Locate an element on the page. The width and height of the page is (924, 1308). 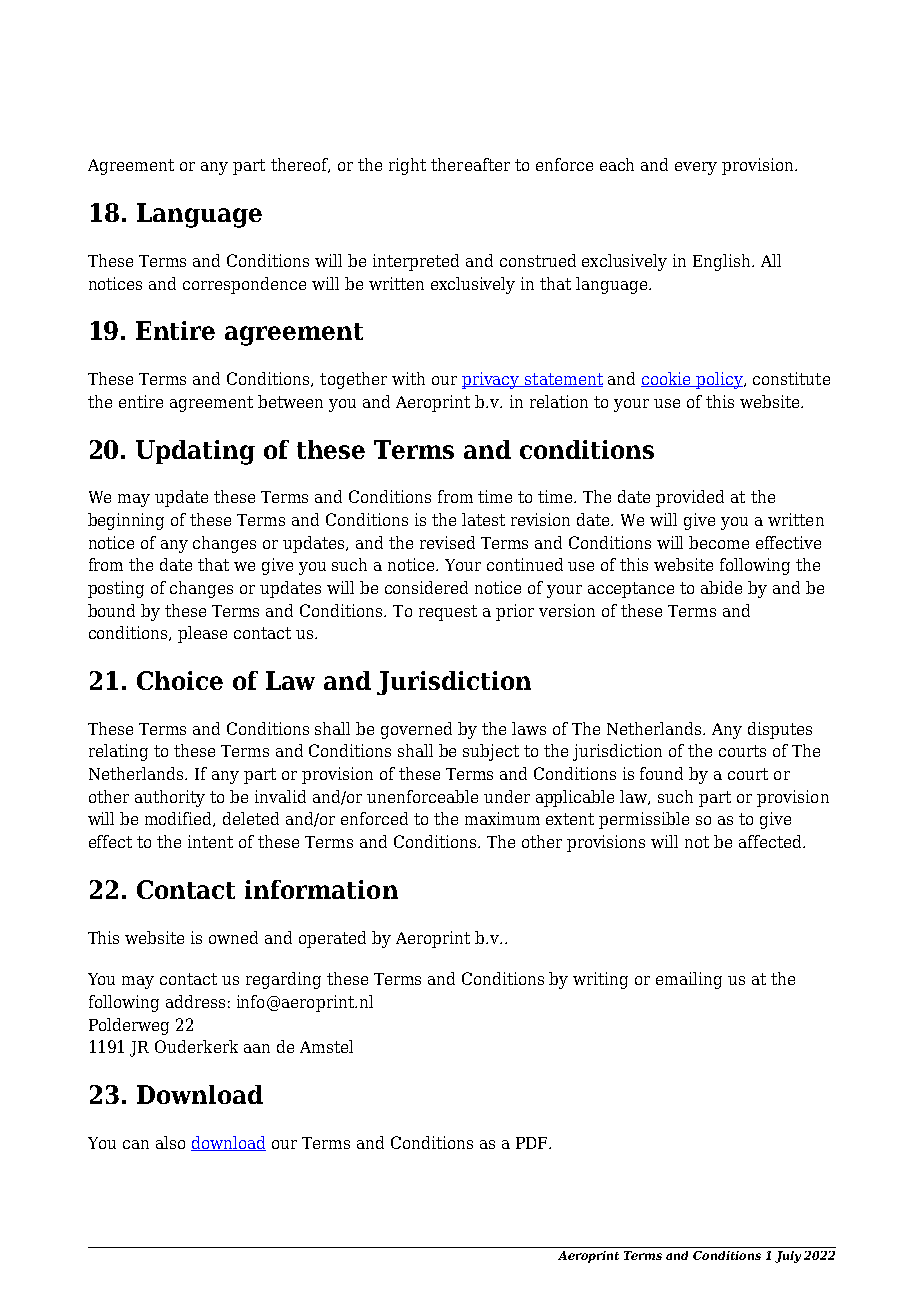
also is located at coordinates (170, 1142).
